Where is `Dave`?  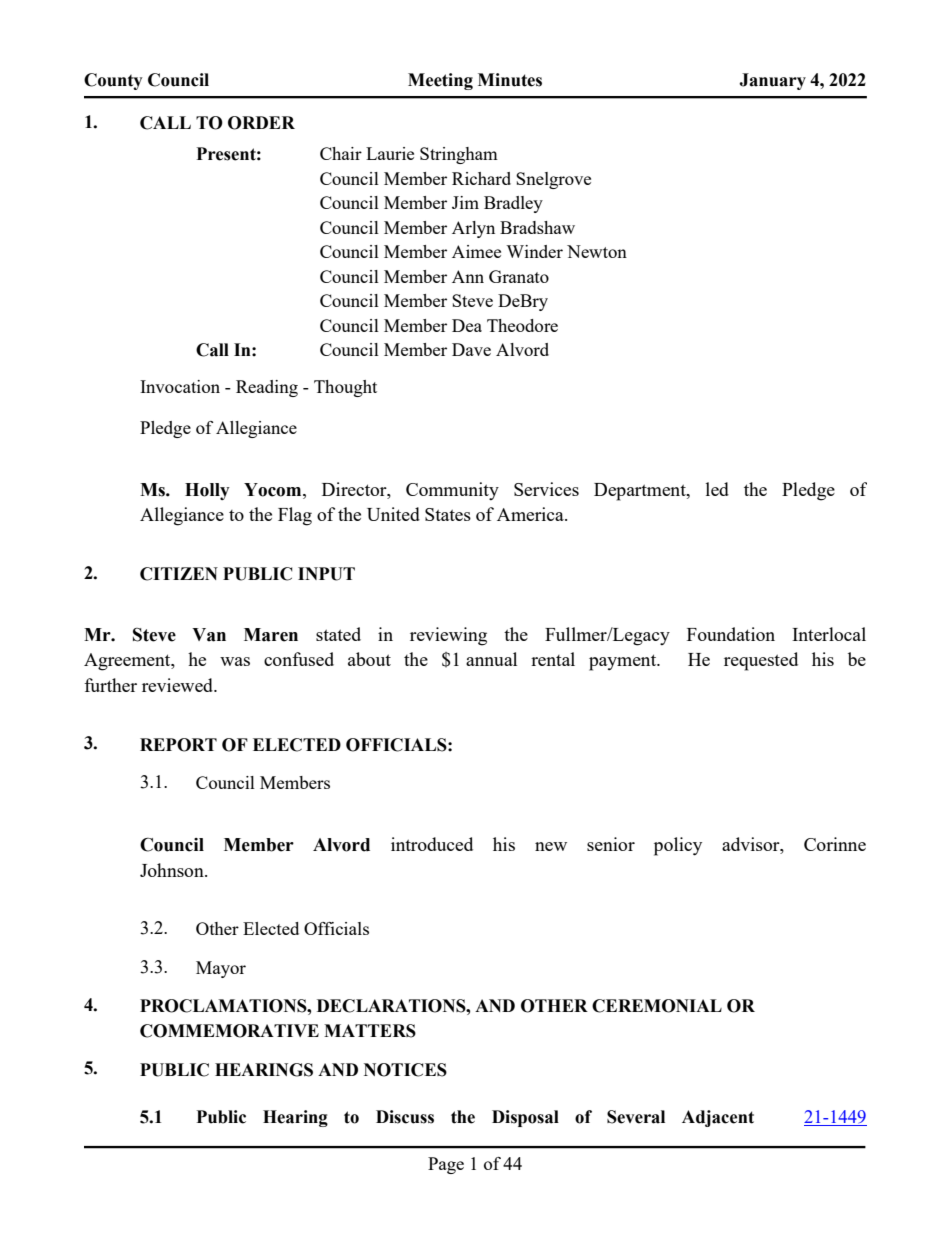 Dave is located at coordinates (471, 349).
